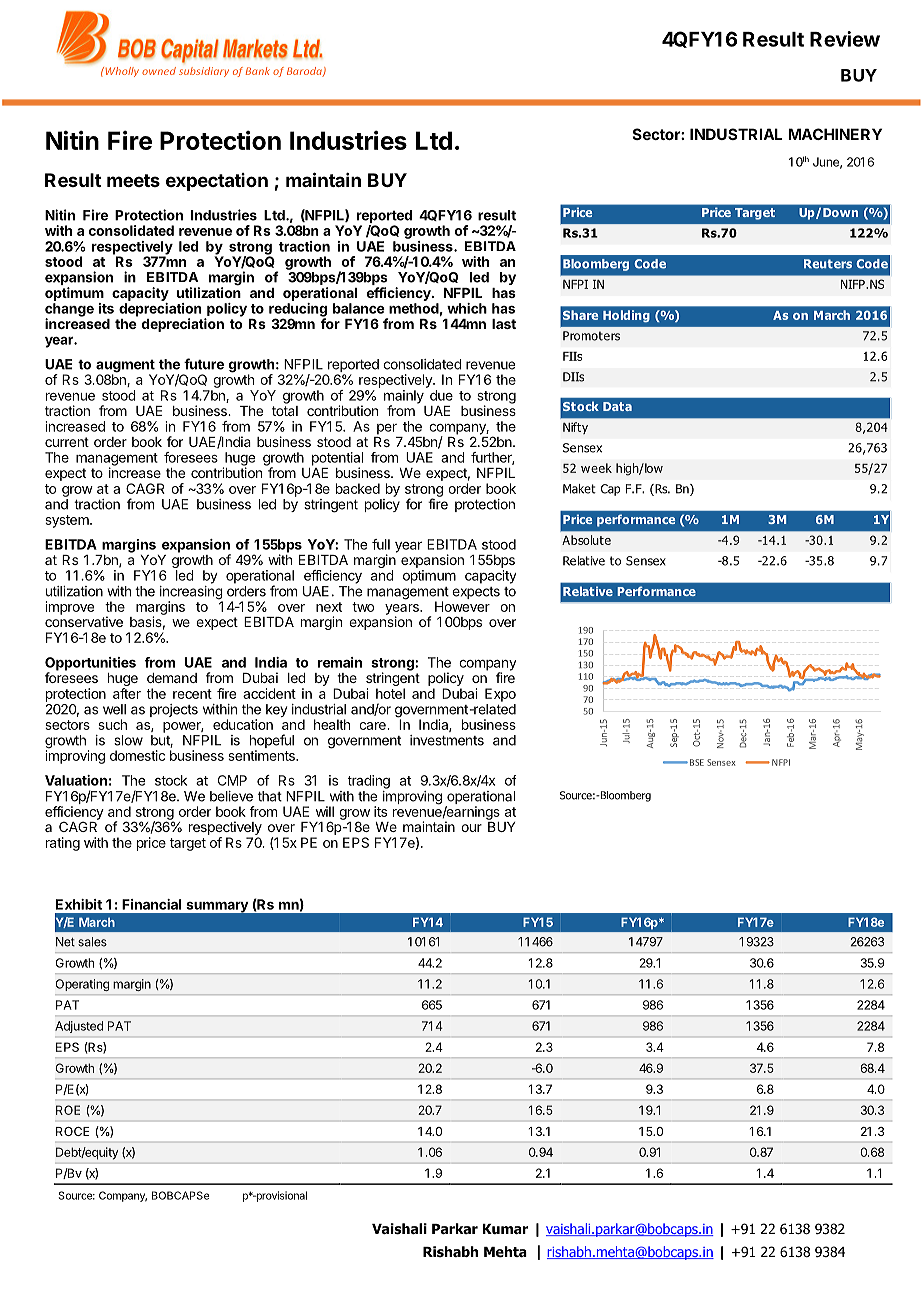 The height and width of the image is (1307, 924). Describe the element at coordinates (845, 39) in the image. I see `Review` at that location.
